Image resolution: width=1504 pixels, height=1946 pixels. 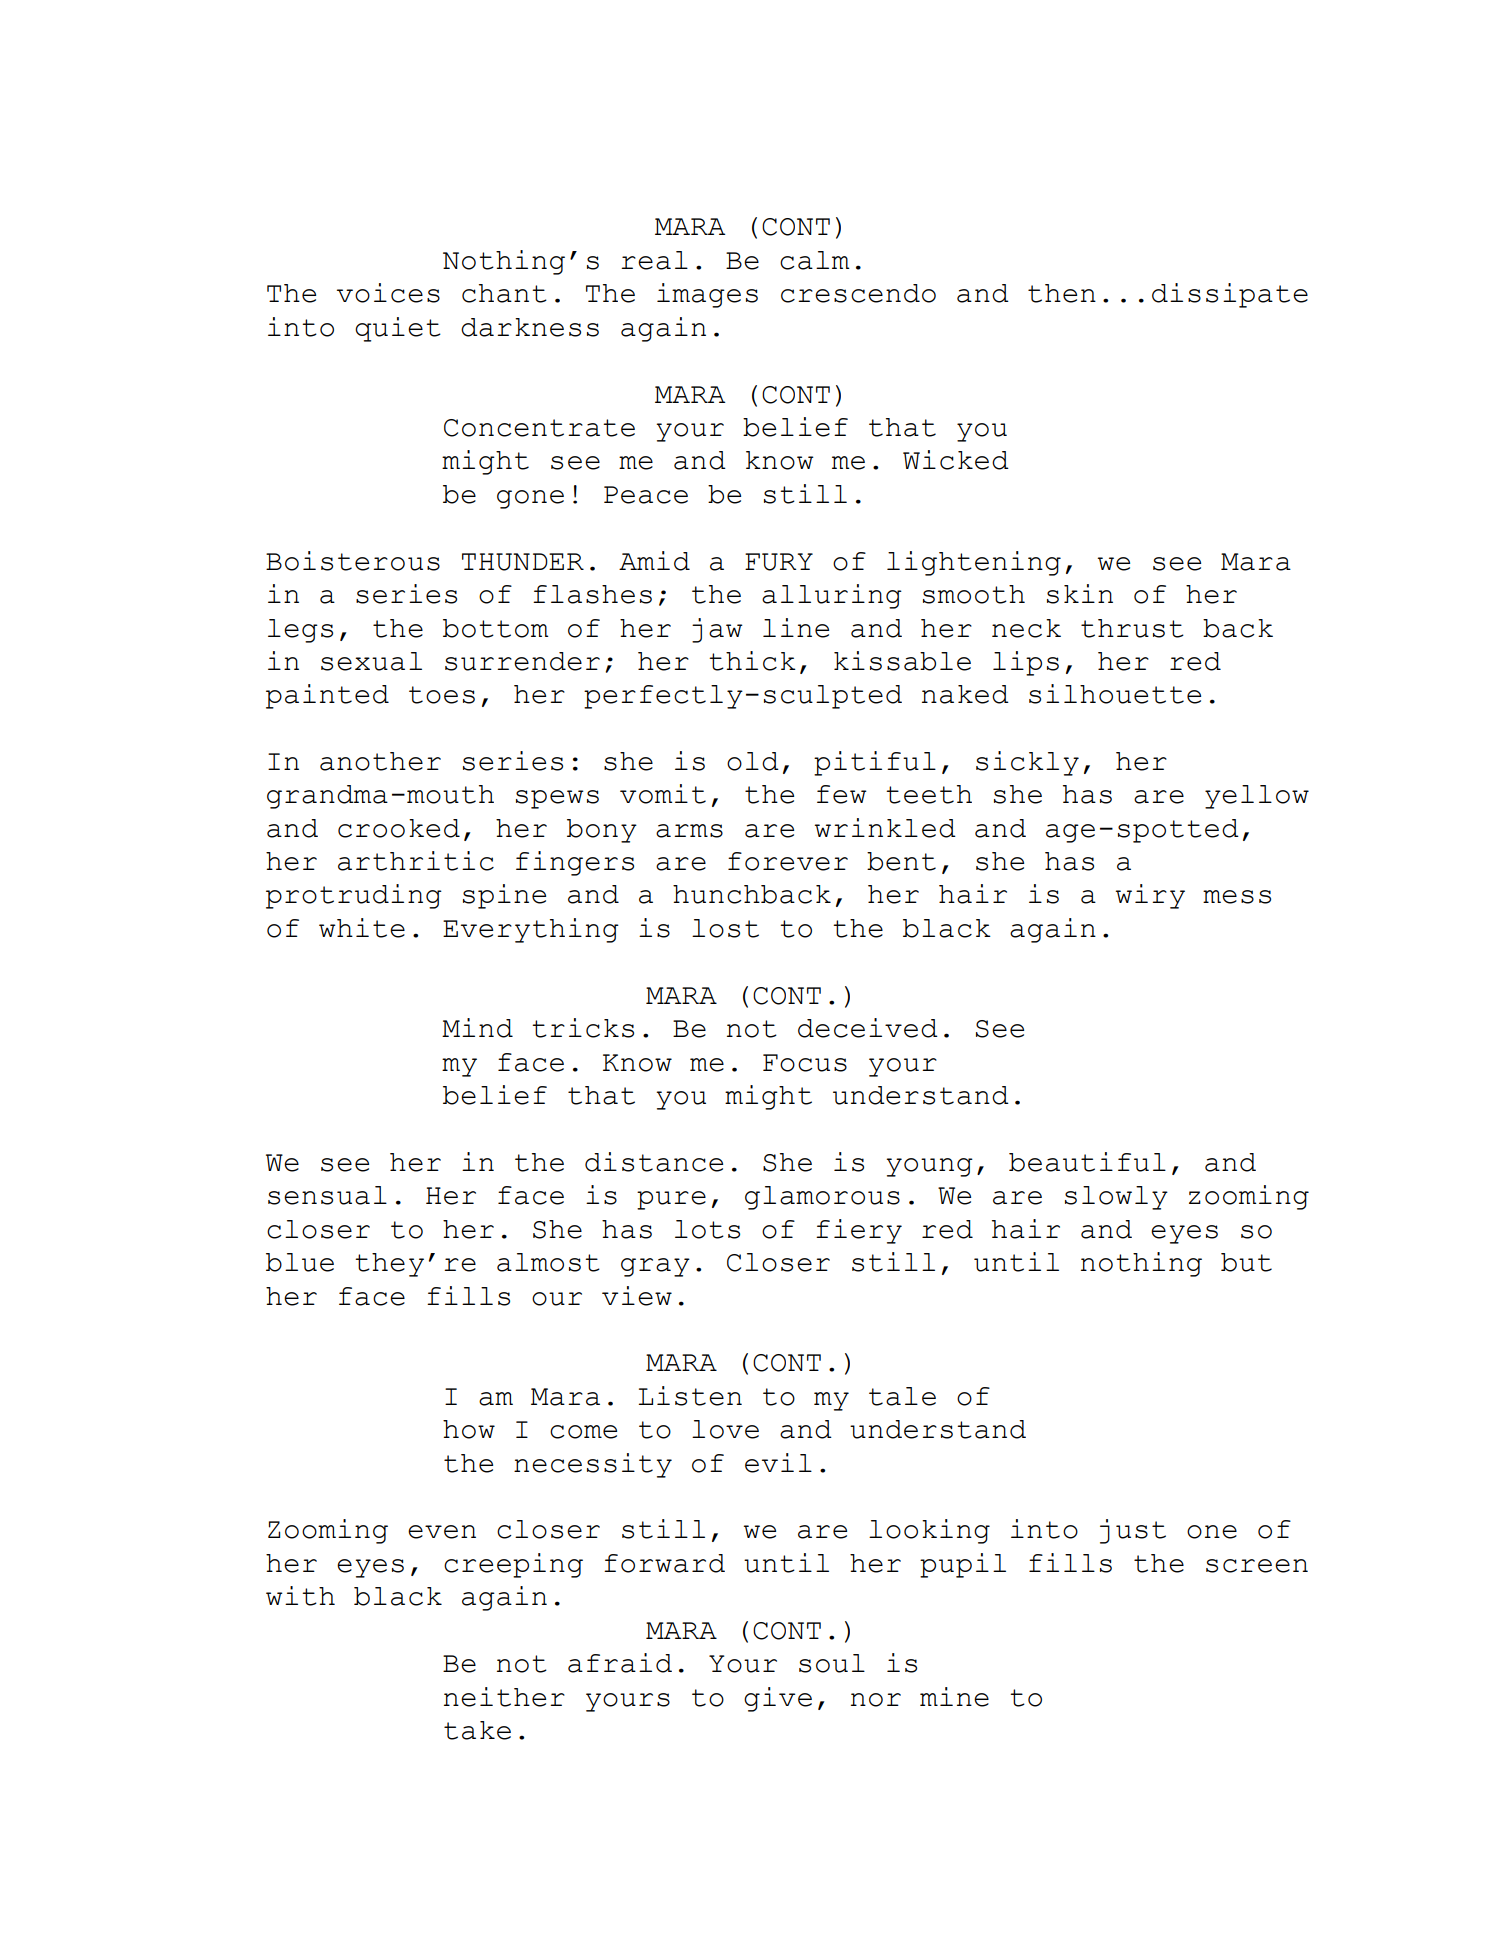 I want to click on Focus, so click(x=805, y=1063).
